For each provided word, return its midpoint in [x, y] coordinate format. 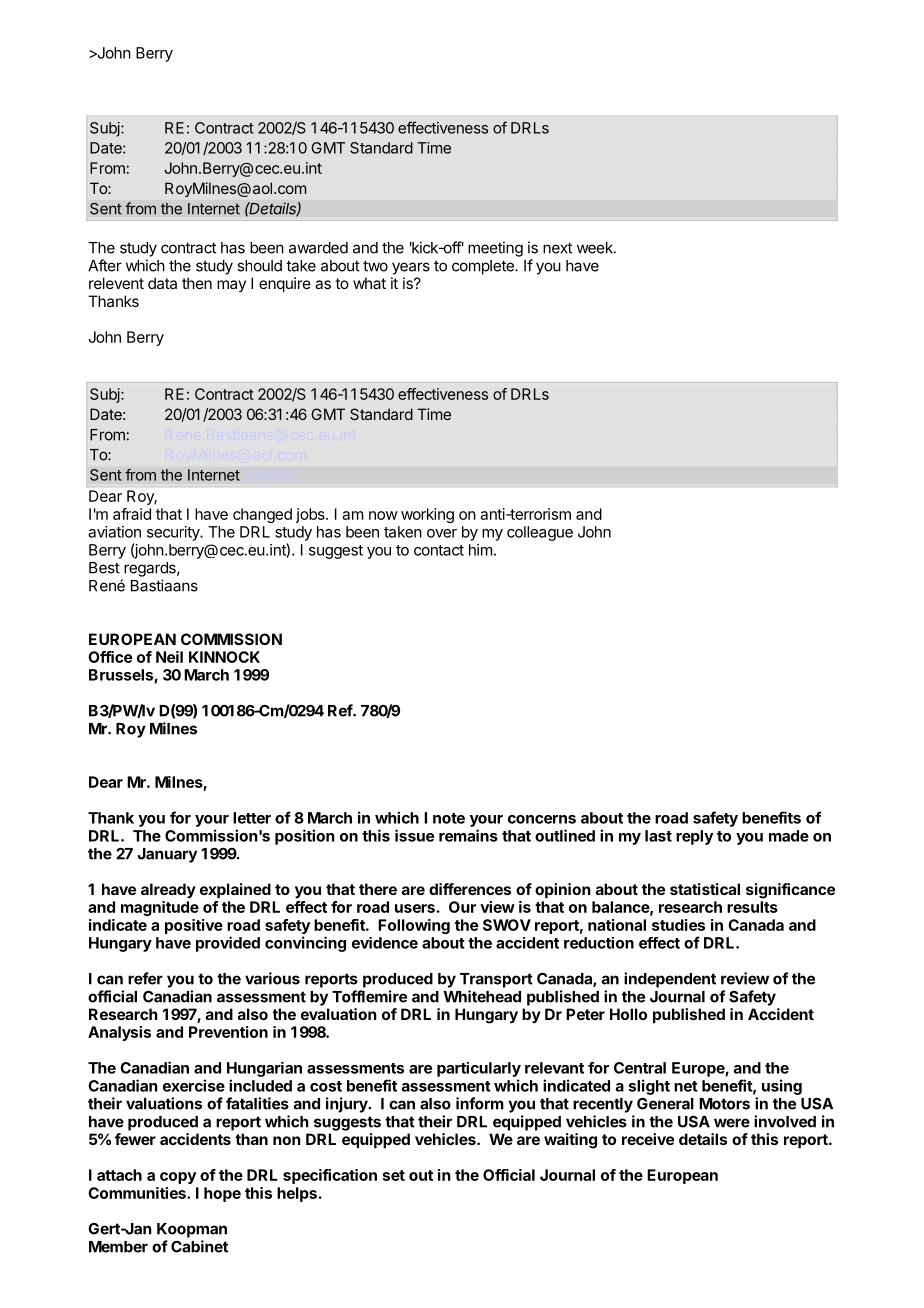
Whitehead [482, 996]
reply [694, 837]
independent [670, 980]
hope [222, 1194]
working [427, 515]
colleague [540, 533]
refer [145, 978]
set [394, 1175]
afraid [132, 514]
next [557, 248]
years [411, 268]
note [449, 818]
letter [252, 818]
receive [648, 1139]
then [197, 283]
